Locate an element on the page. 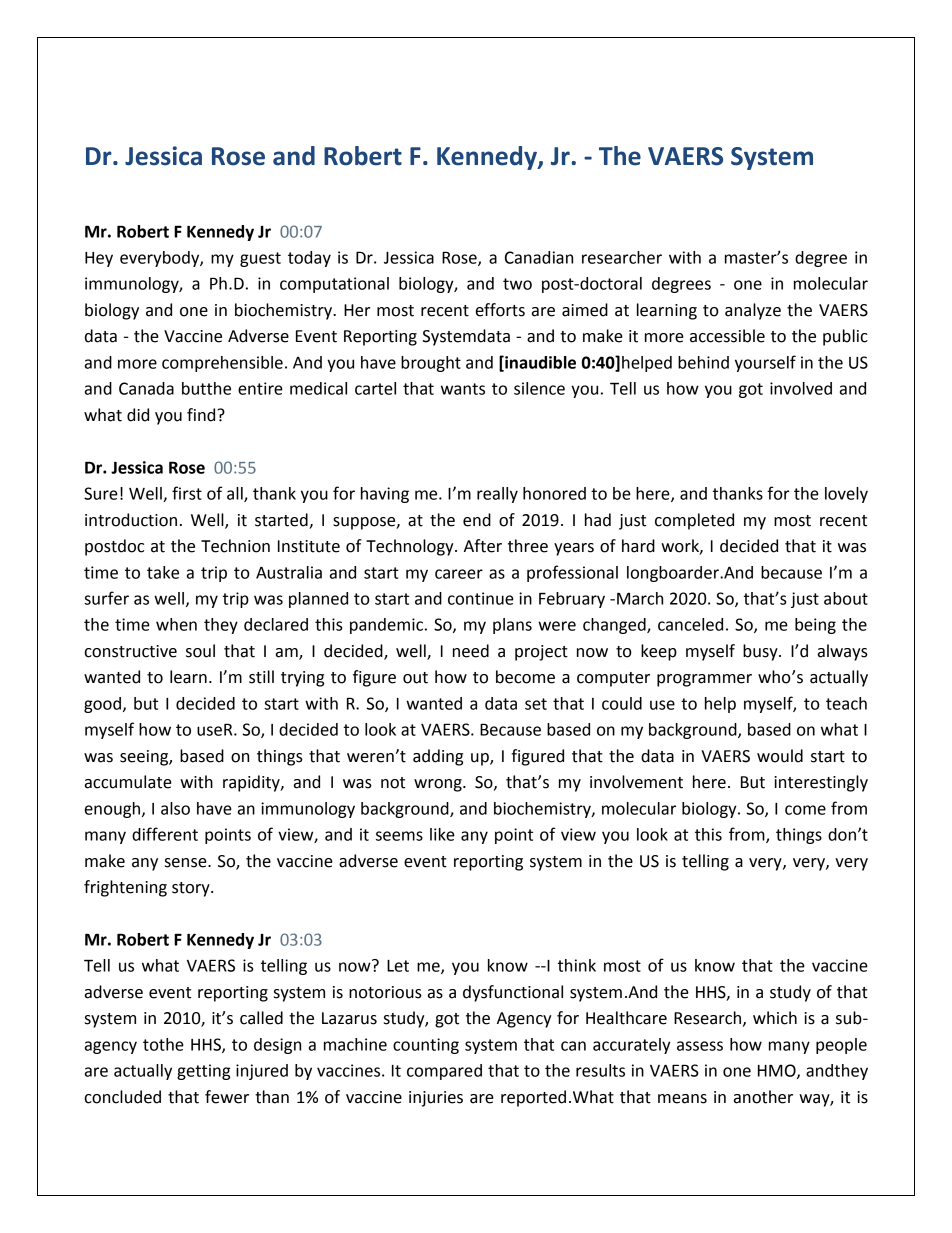 Image resolution: width=952 pixels, height=1233 pixels. guest is located at coordinates (260, 259).
